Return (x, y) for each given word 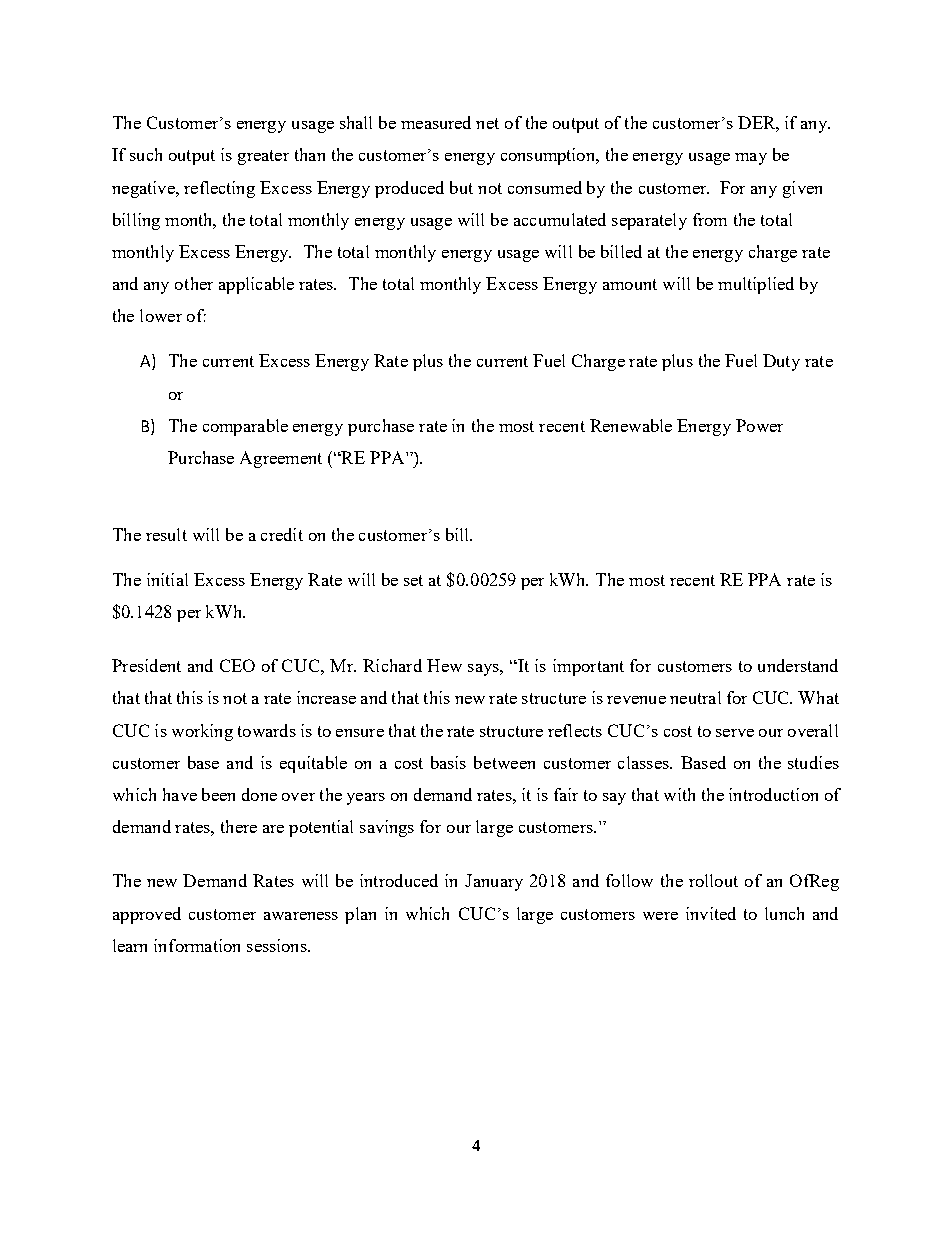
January (494, 882)
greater (263, 157)
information (197, 945)
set (413, 580)
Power (759, 425)
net (487, 123)
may (751, 159)
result (166, 534)
